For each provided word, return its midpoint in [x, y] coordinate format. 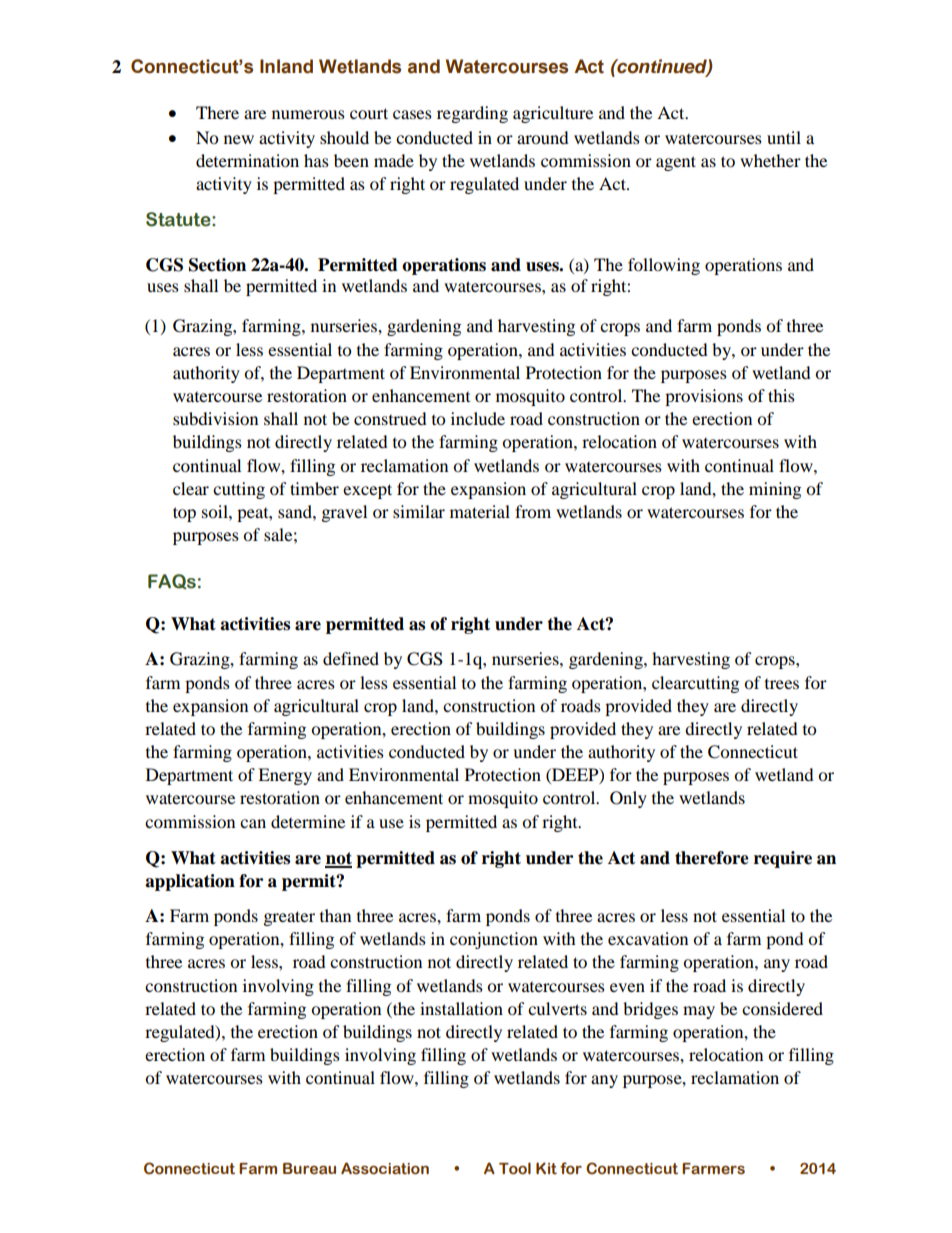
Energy [285, 776]
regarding [472, 114]
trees [782, 684]
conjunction [494, 940]
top [184, 514]
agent [676, 163]
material [480, 511]
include [478, 418]
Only [628, 799]
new [239, 139]
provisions [704, 397]
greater [289, 918]
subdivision [215, 418]
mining [775, 490]
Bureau [309, 1169]
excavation [648, 938]
